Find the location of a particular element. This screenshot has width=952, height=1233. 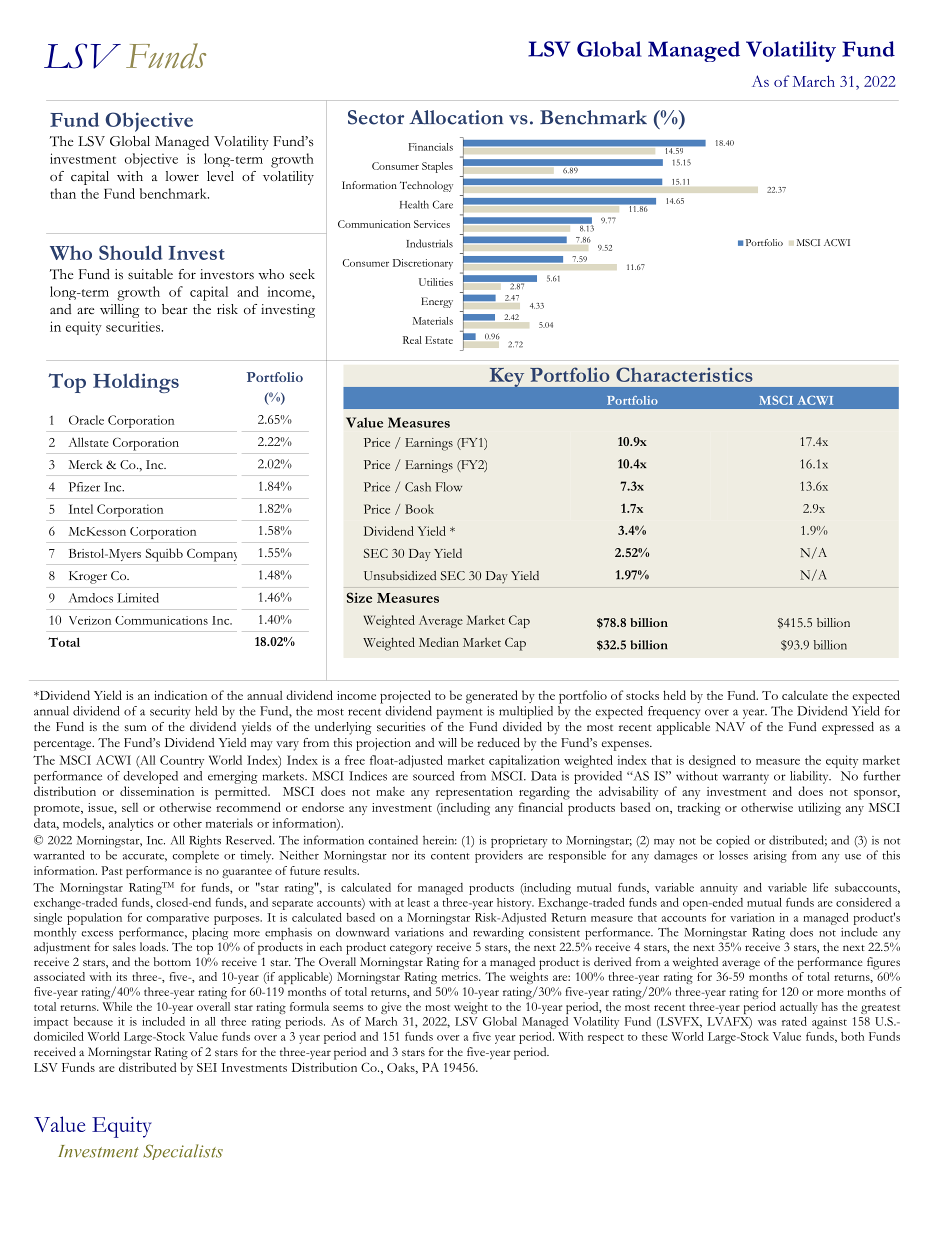

Allocation is located at coordinates (456, 117).
